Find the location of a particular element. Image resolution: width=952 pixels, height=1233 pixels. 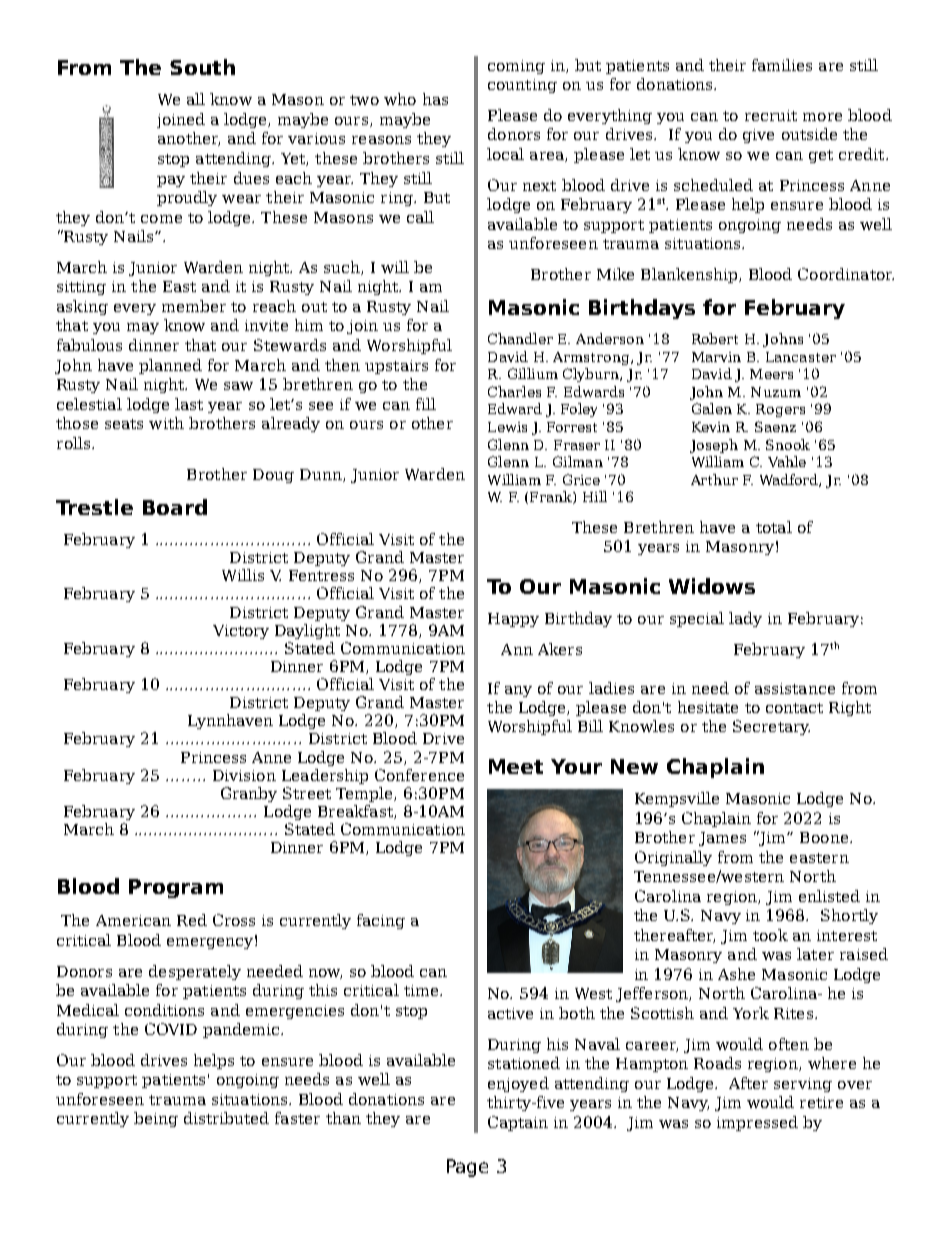

South is located at coordinates (202, 67).
